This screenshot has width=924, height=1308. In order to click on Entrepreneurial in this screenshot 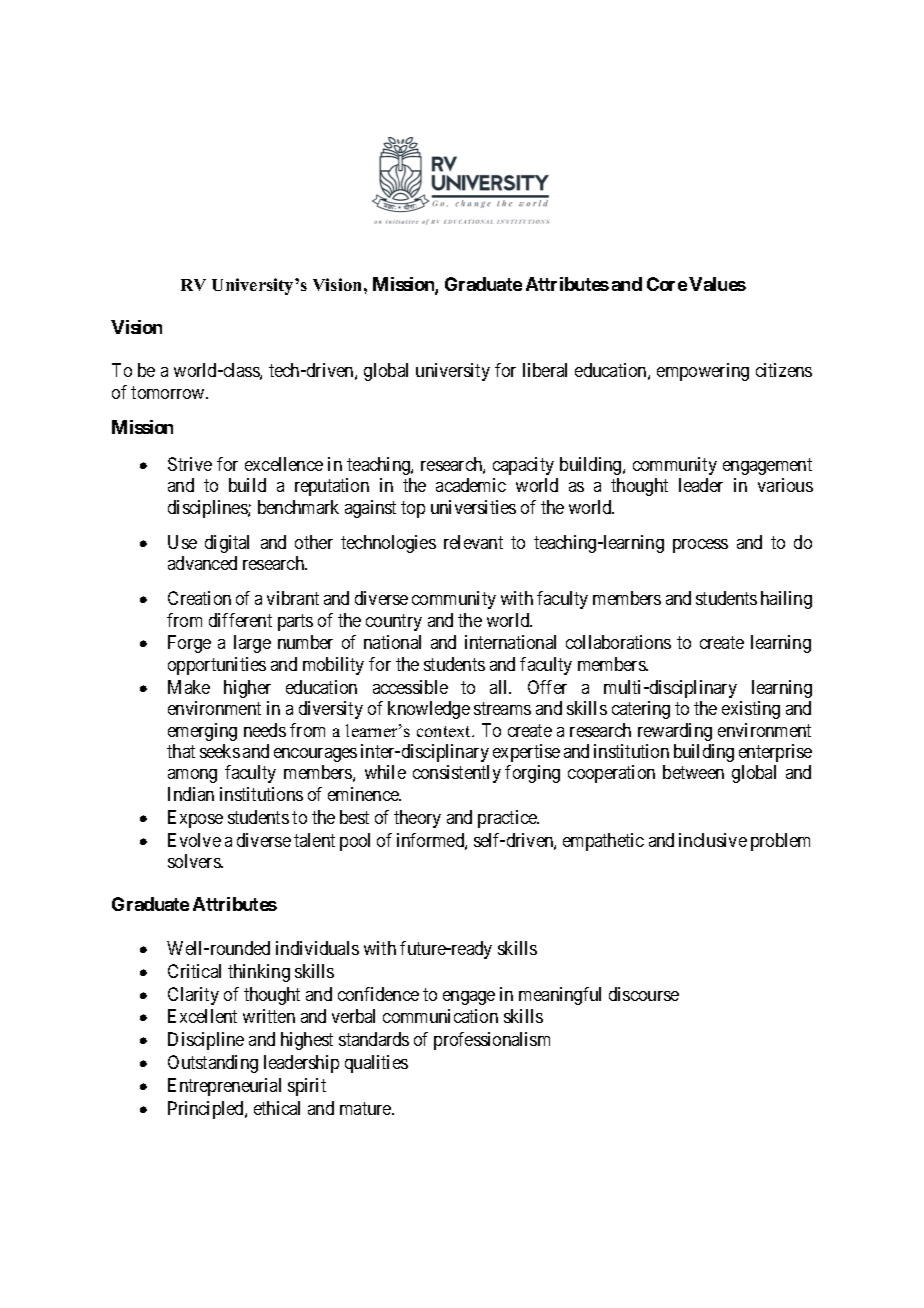, I will do `click(224, 1087)`.
